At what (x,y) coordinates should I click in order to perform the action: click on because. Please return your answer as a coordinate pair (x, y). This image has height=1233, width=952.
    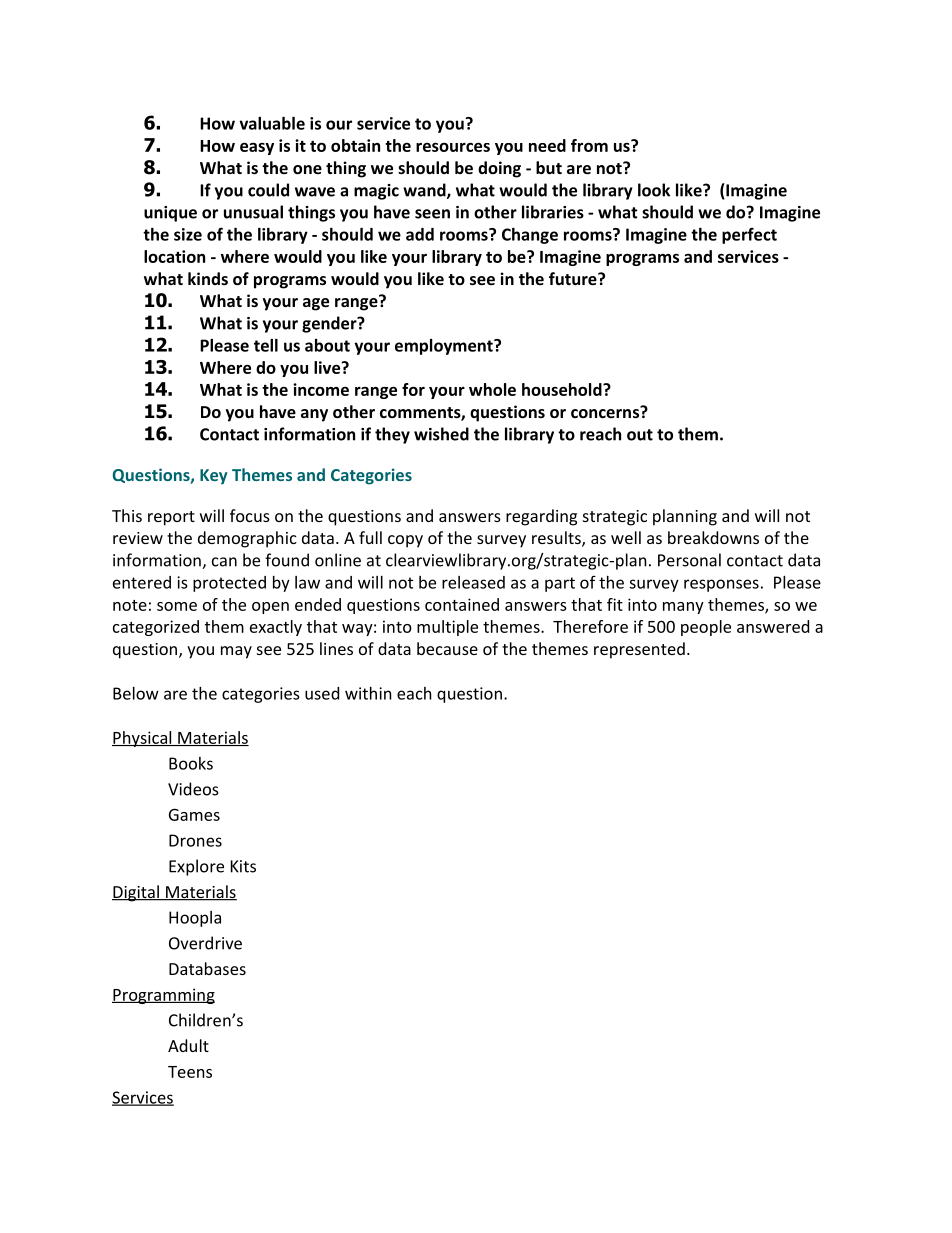
    Looking at the image, I should click on (447, 648).
